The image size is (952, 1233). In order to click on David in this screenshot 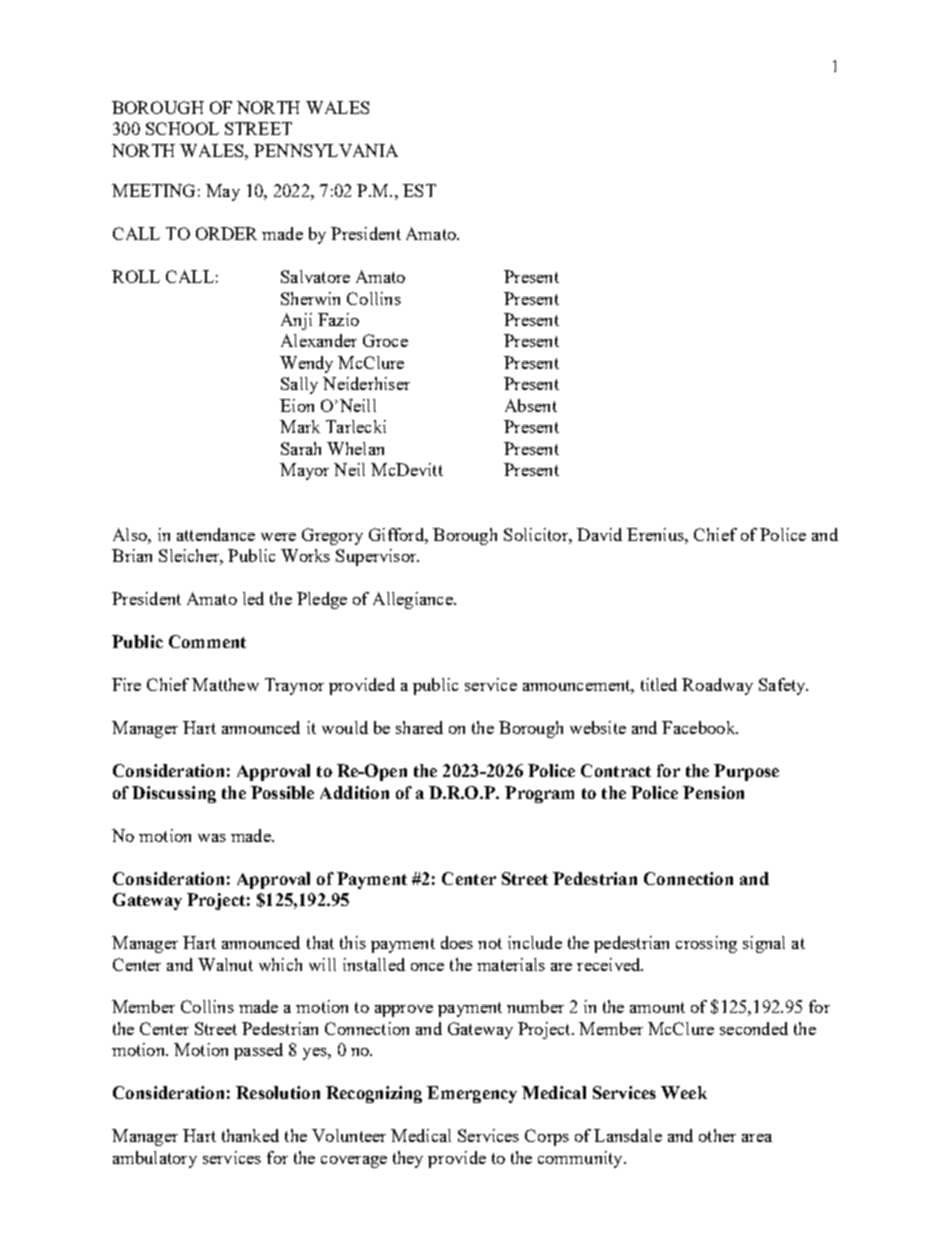, I will do `click(599, 534)`.
